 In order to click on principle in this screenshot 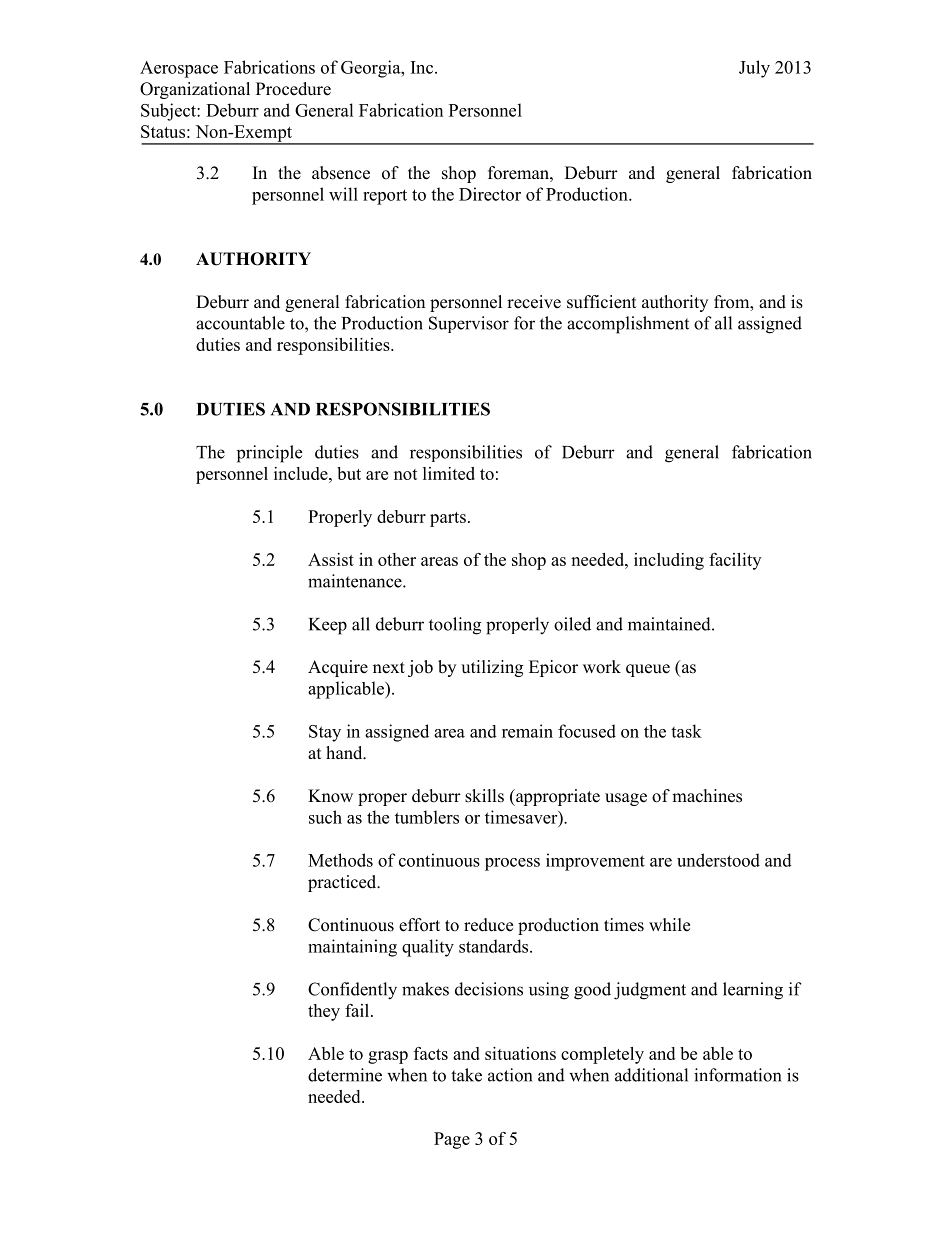, I will do `click(269, 454)`.
